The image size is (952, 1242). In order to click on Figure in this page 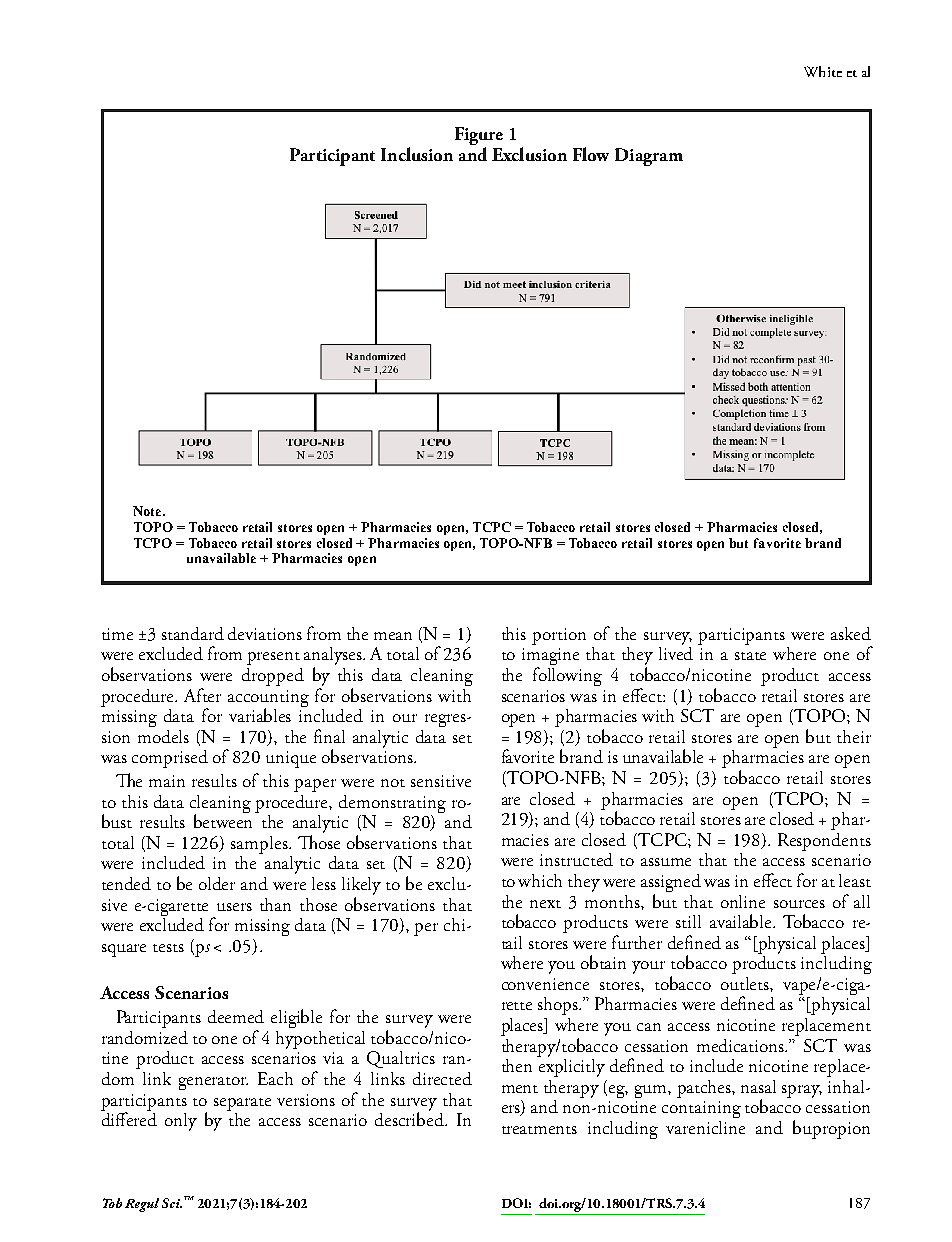, I will do `click(479, 137)`.
